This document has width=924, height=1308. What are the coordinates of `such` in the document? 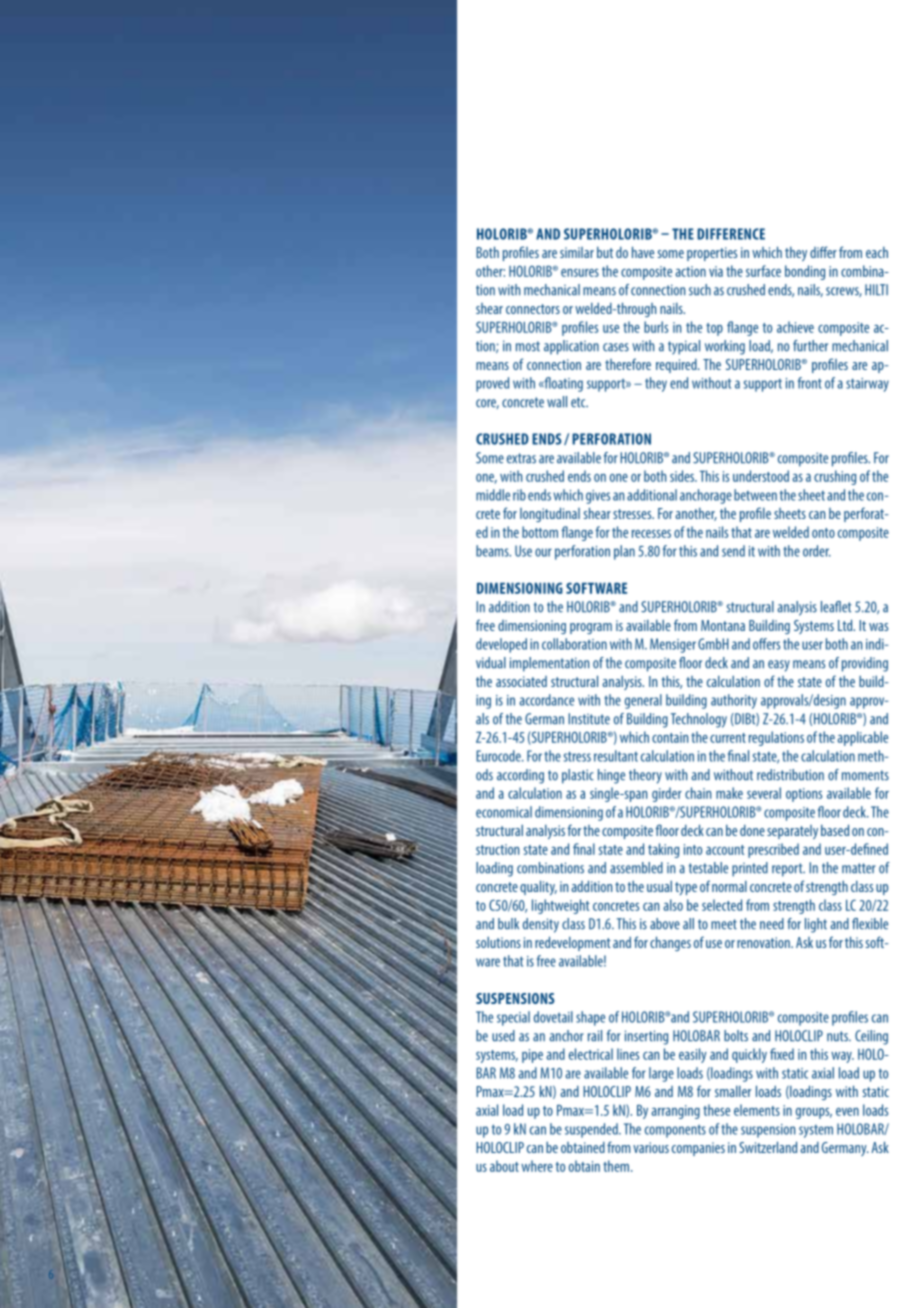 It's located at (700, 290).
